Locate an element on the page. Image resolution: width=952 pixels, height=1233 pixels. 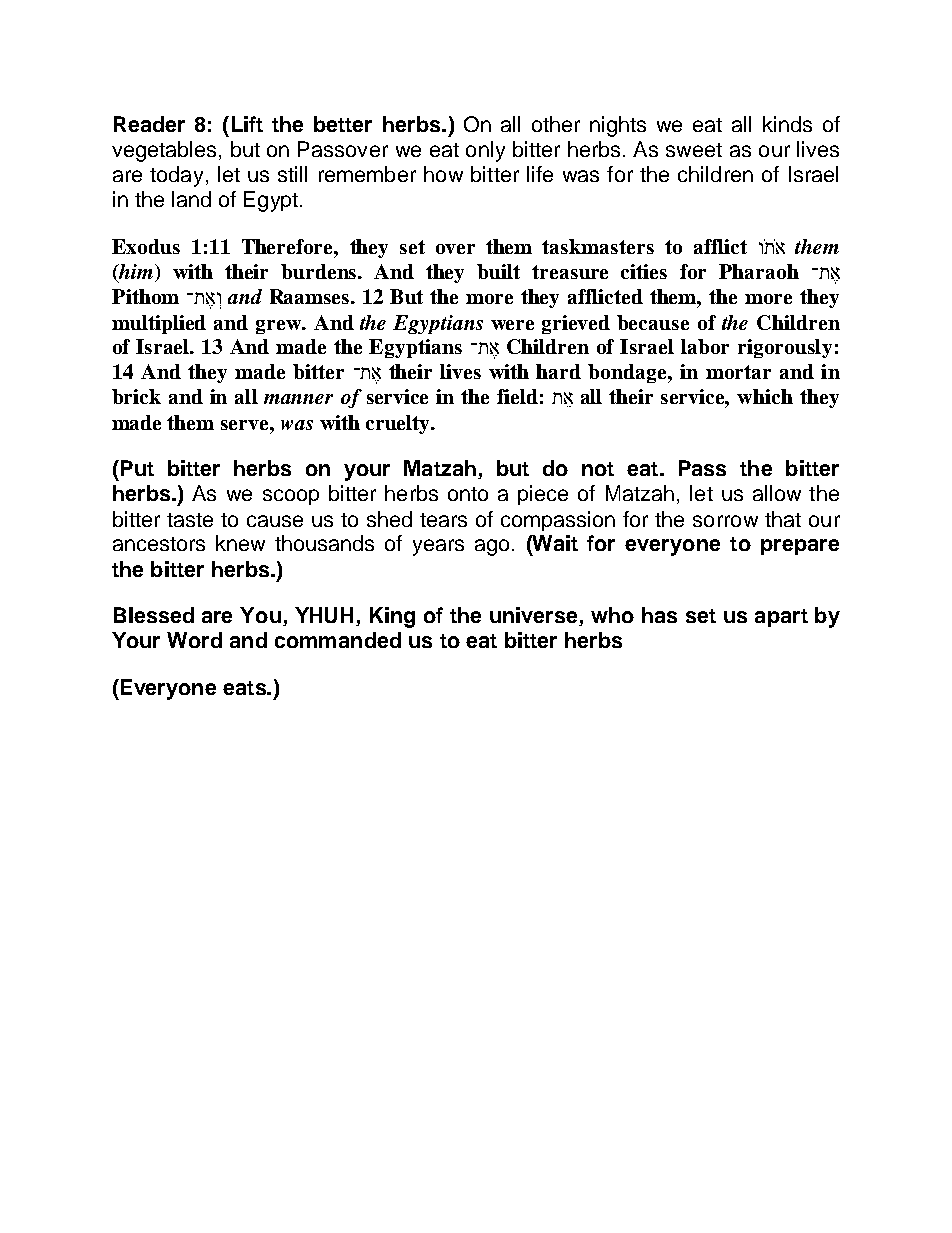
Lift is located at coordinates (247, 124).
